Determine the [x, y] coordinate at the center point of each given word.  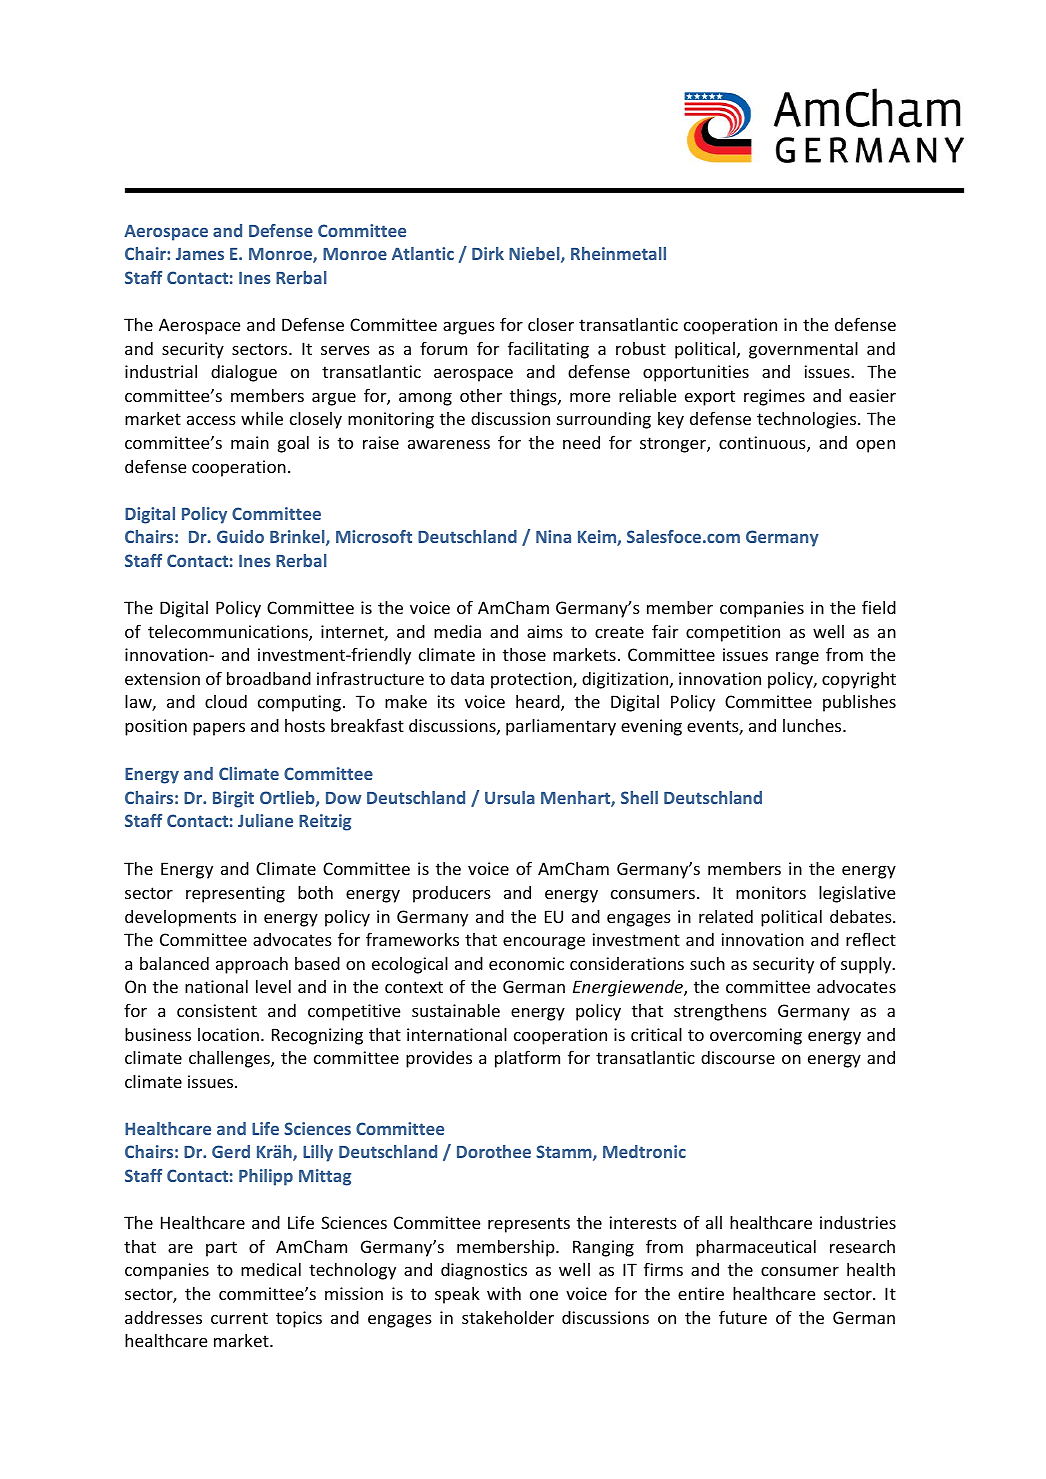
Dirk [488, 253]
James [200, 254]
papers [219, 729]
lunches [813, 725]
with [504, 1293]
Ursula [510, 797]
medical [271, 1269]
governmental [803, 350]
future [743, 1317]
